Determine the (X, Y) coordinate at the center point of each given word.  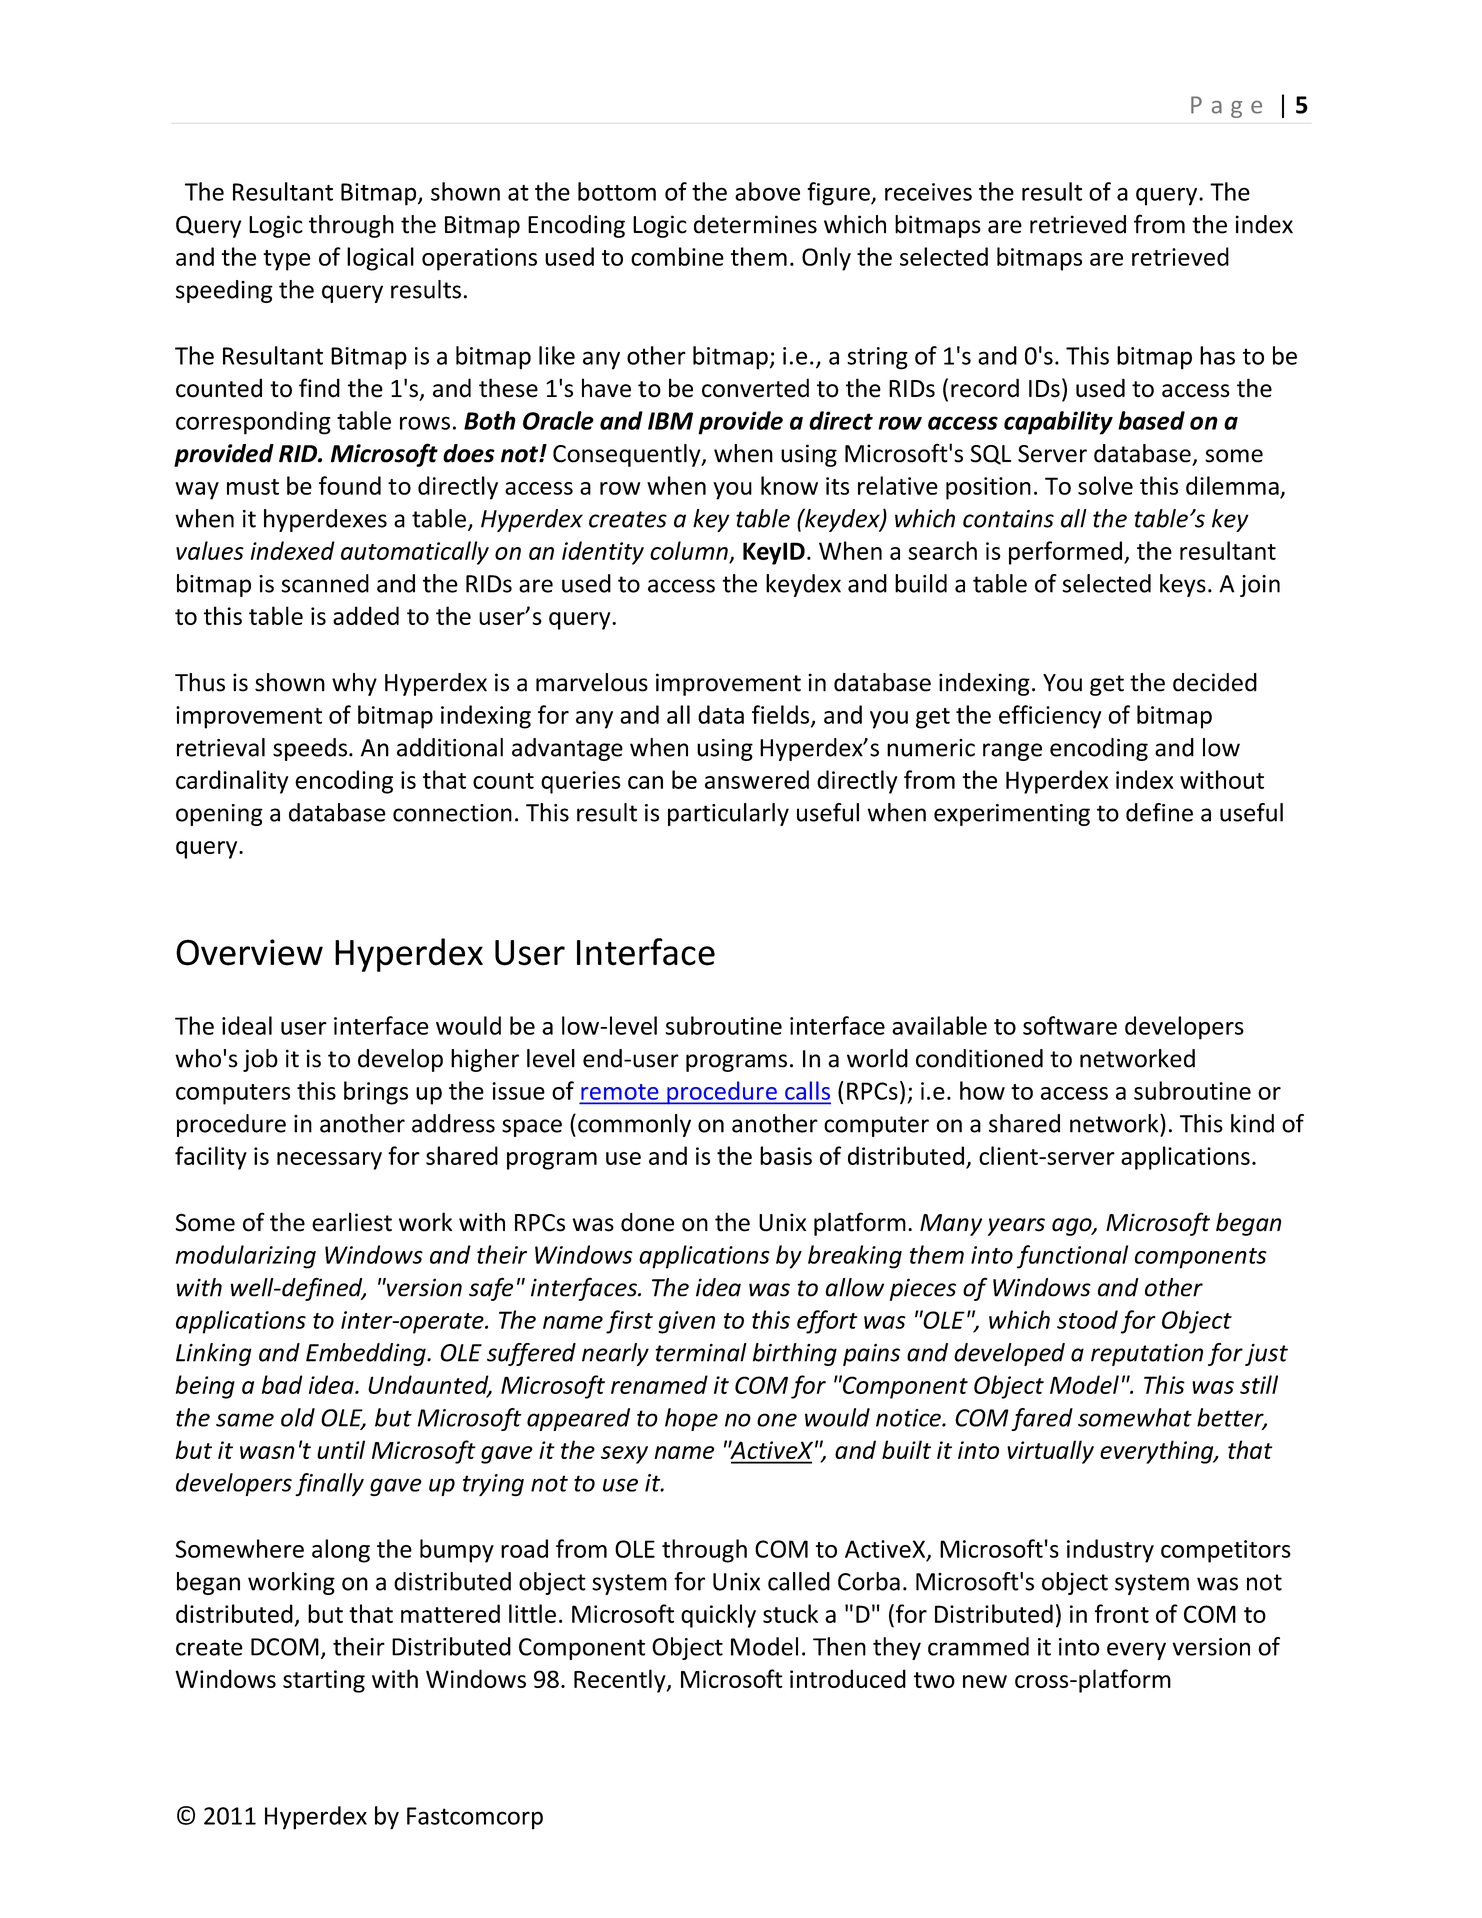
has (1217, 355)
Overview (249, 952)
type (287, 260)
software (1070, 1025)
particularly (728, 814)
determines (755, 224)
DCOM (285, 1647)
